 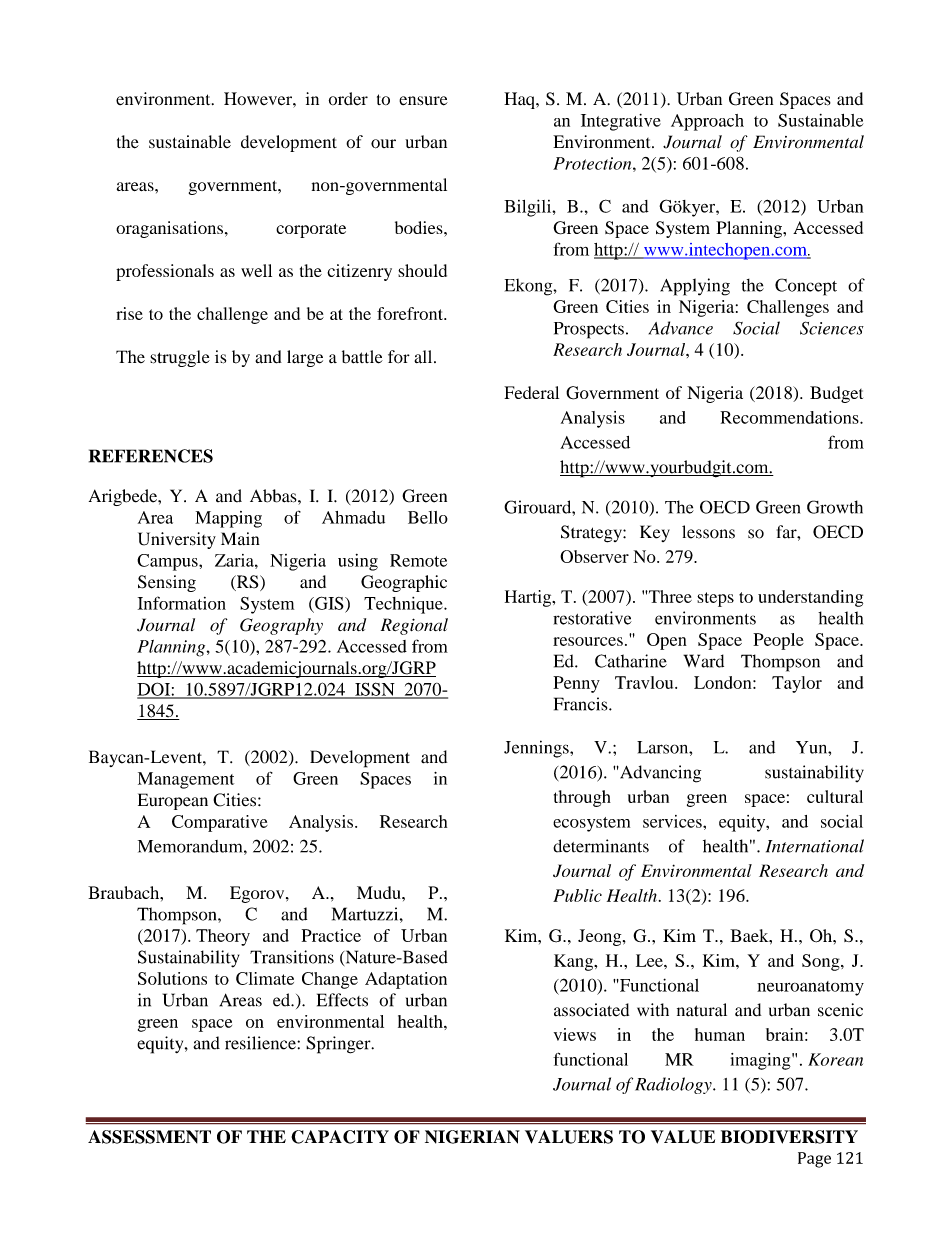 What do you see at coordinates (537, 749) in the image?
I see `Jennings` at bounding box center [537, 749].
